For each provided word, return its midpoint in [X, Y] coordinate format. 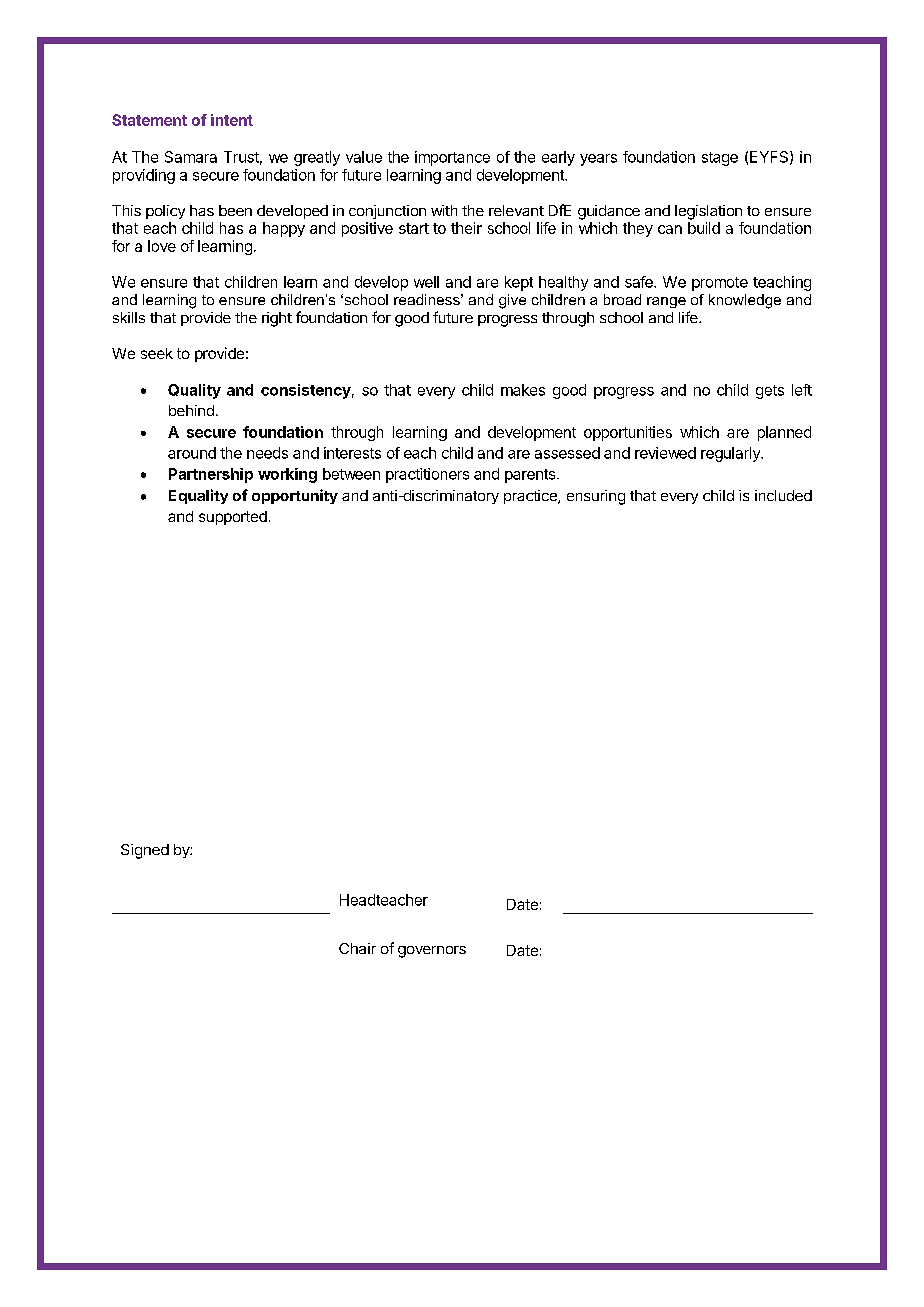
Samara [191, 157]
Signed [145, 851]
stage [720, 159]
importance [452, 158]
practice [531, 497]
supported [233, 518]
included [783, 495]
